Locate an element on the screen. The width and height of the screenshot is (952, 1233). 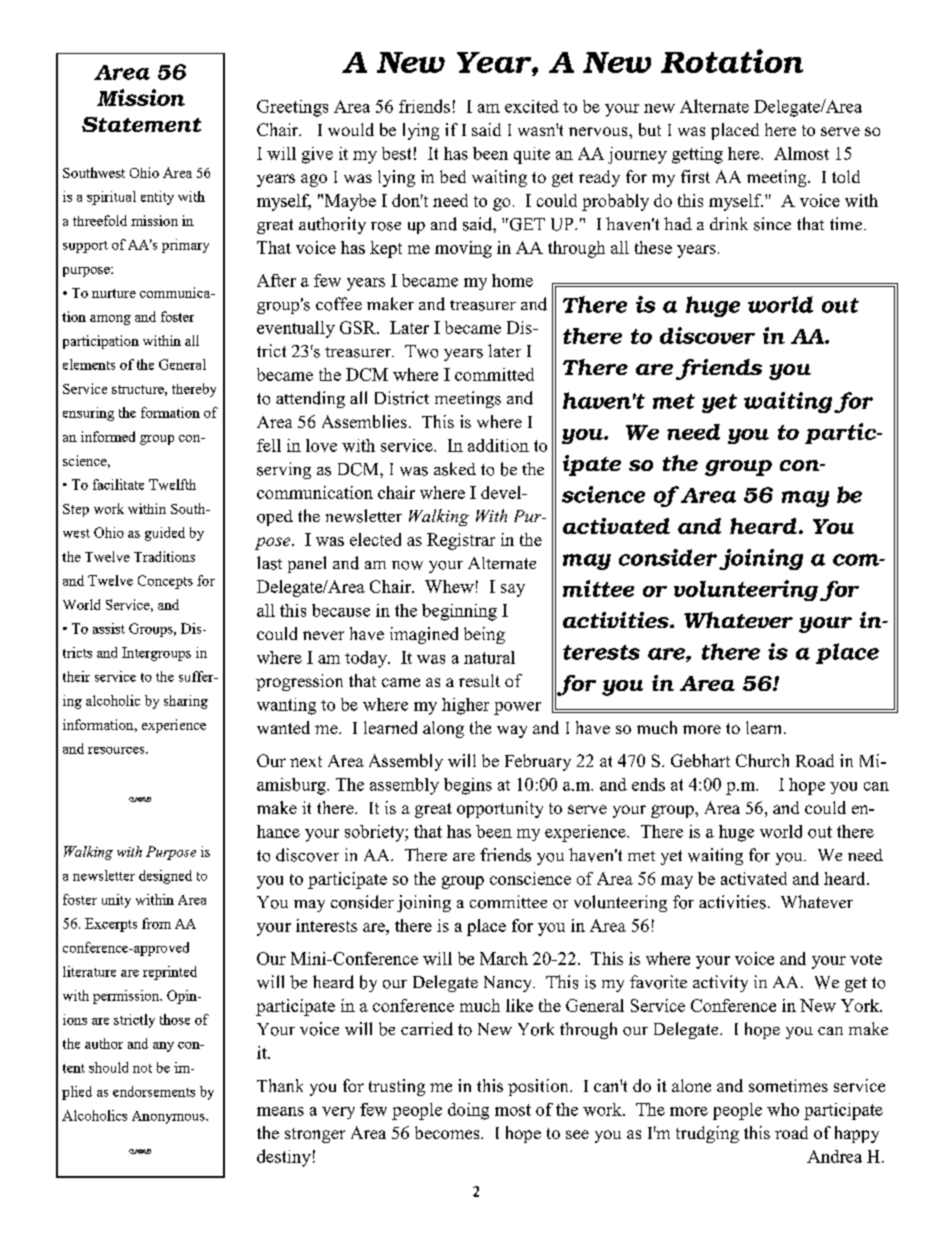
asked is located at coordinates (455, 469).
